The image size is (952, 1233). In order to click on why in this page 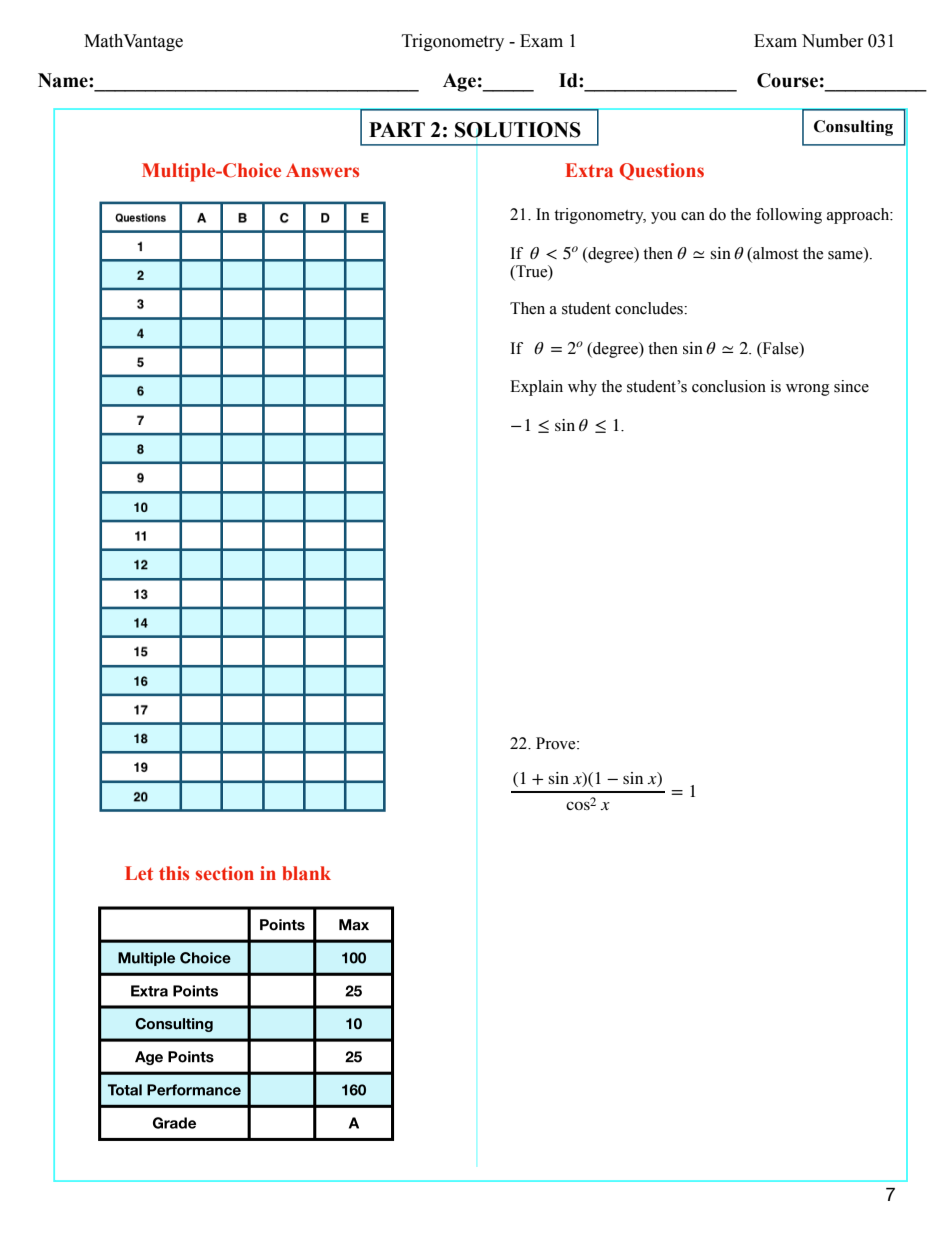, I will do `click(582, 388)`.
